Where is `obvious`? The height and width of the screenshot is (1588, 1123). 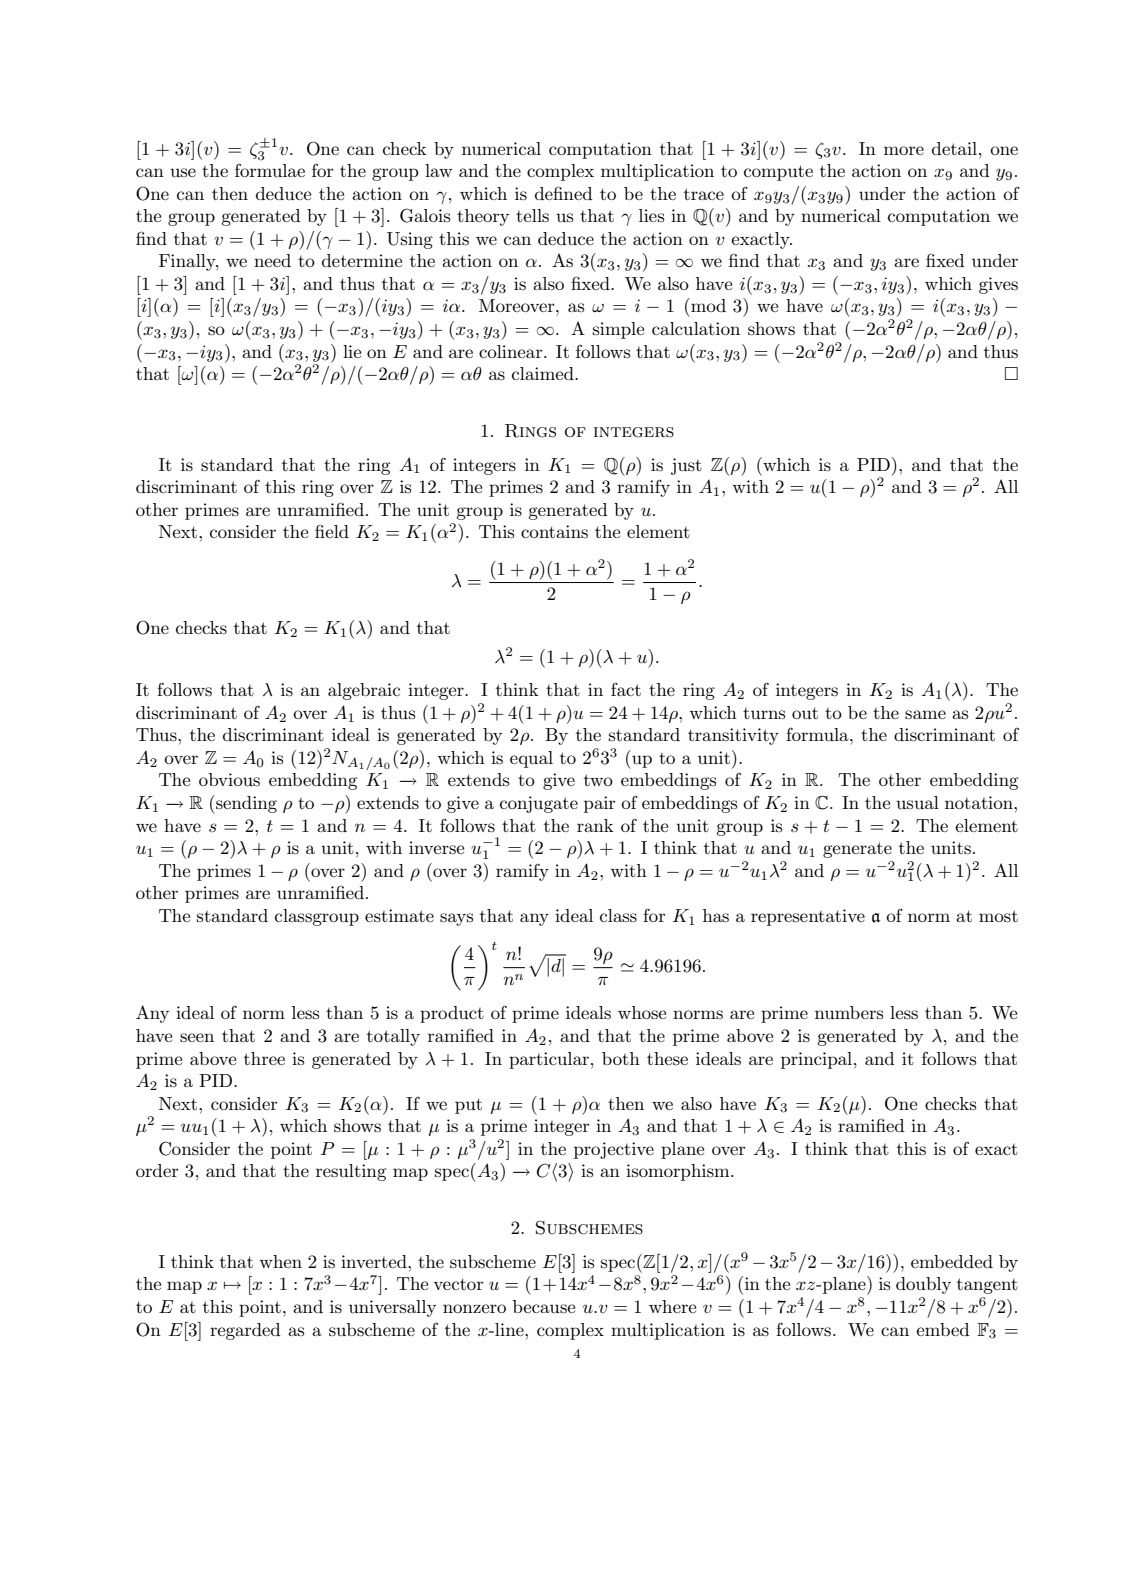 obvious is located at coordinates (229, 780).
